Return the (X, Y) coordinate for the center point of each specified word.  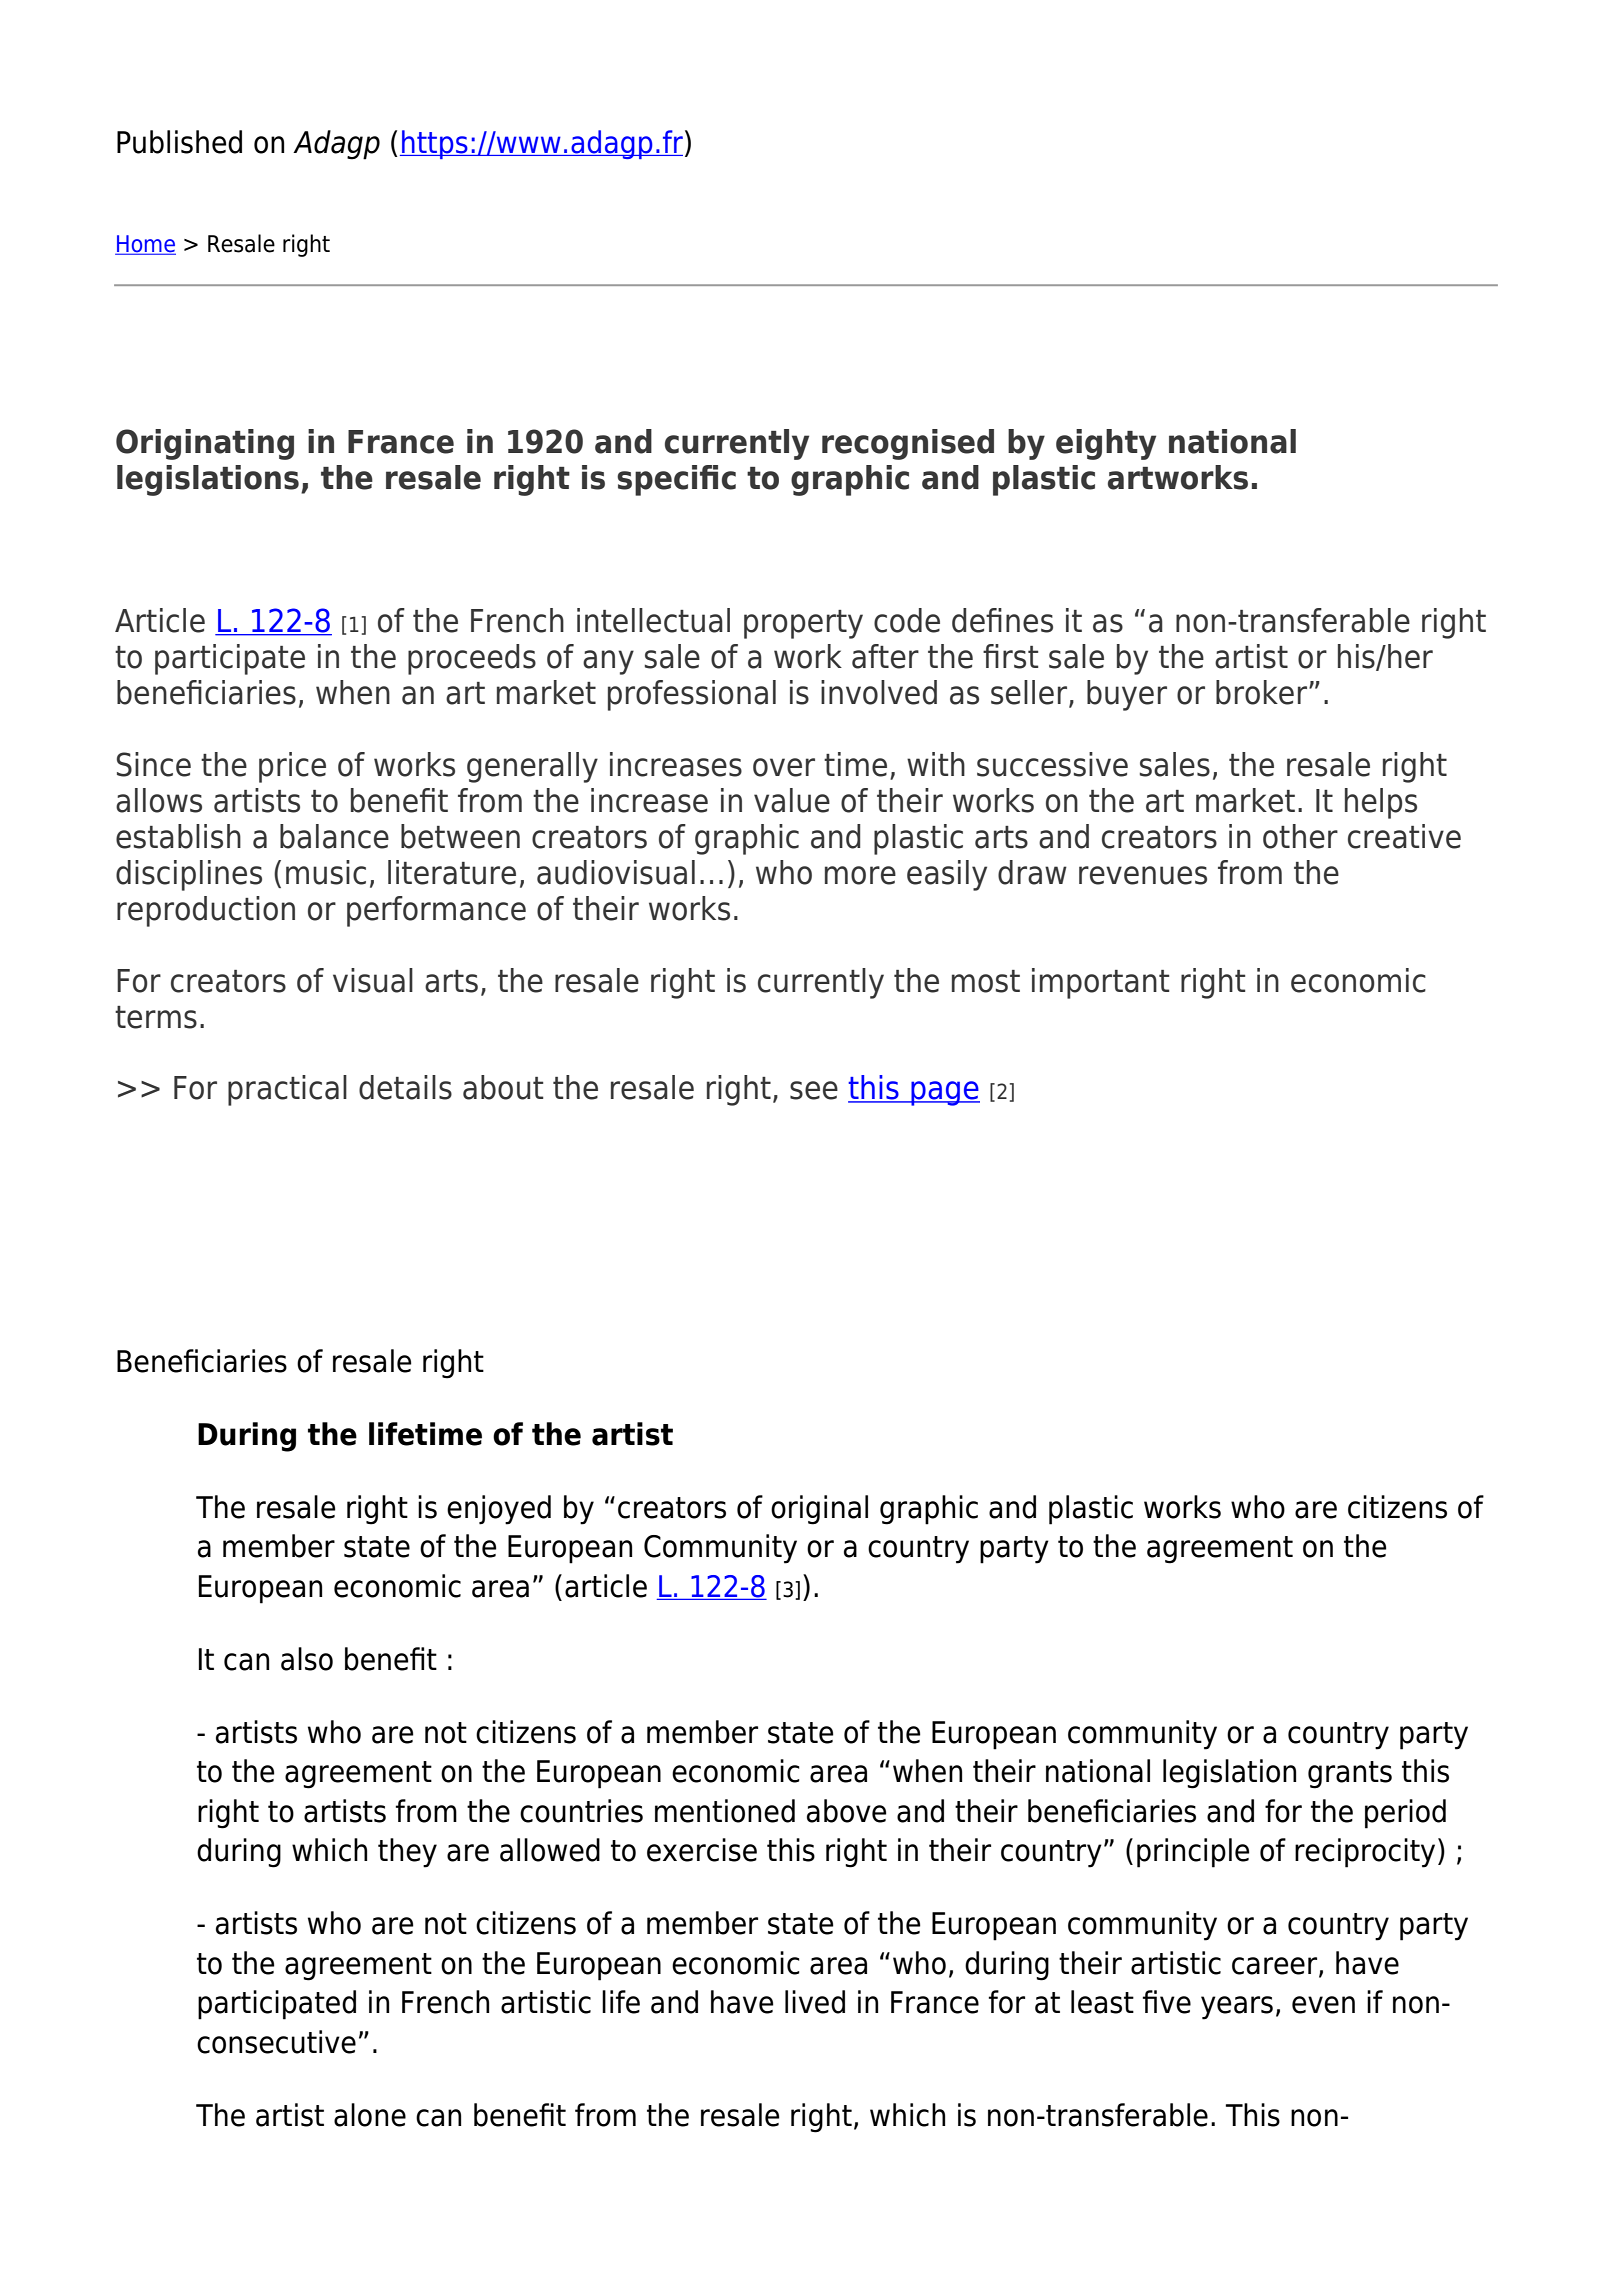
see (814, 1090)
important (1100, 983)
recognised (908, 444)
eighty (1106, 444)
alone (370, 2115)
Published (179, 142)
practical (287, 1090)
